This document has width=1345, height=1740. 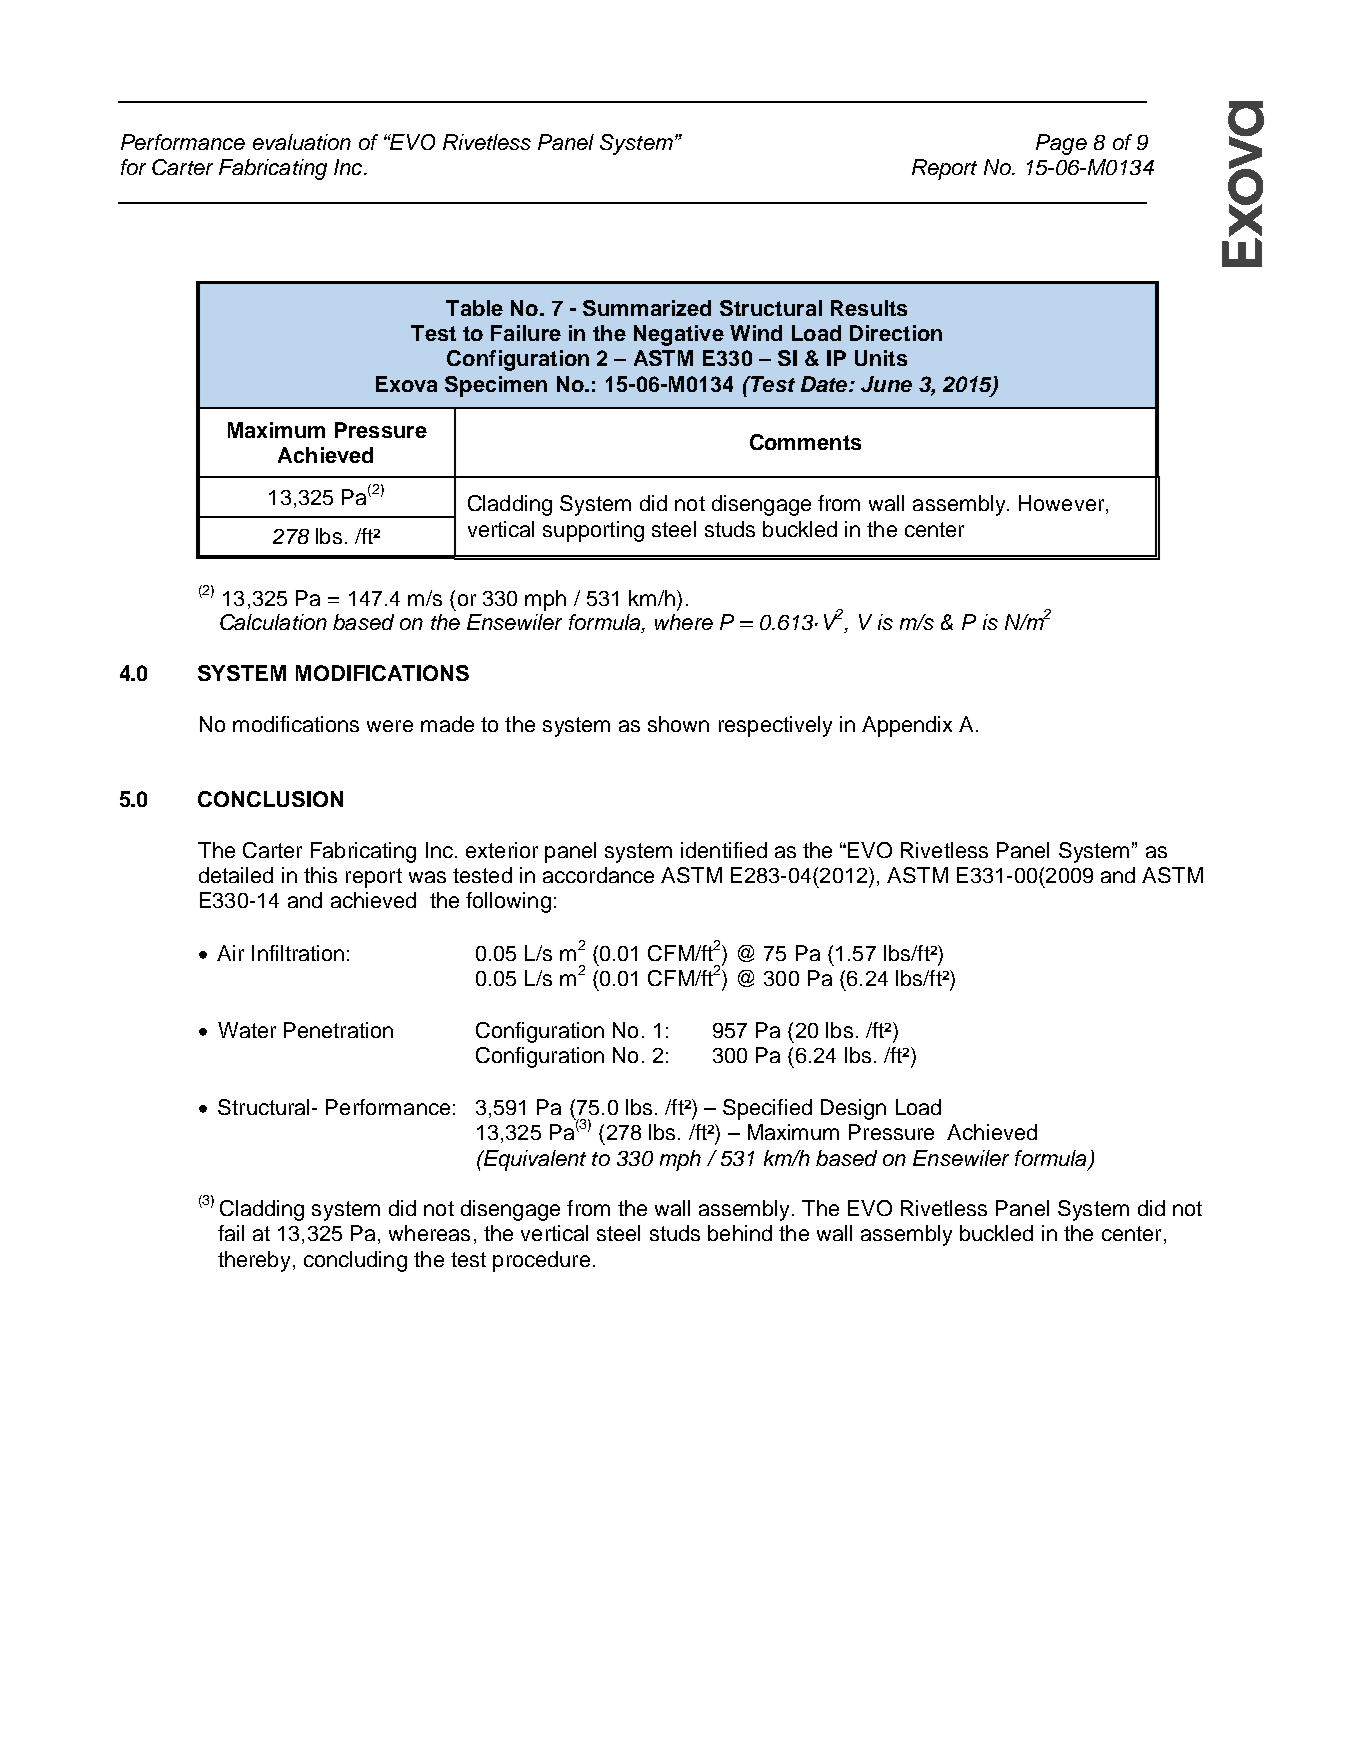 What do you see at coordinates (907, 726) in the document?
I see `Appendix` at bounding box center [907, 726].
